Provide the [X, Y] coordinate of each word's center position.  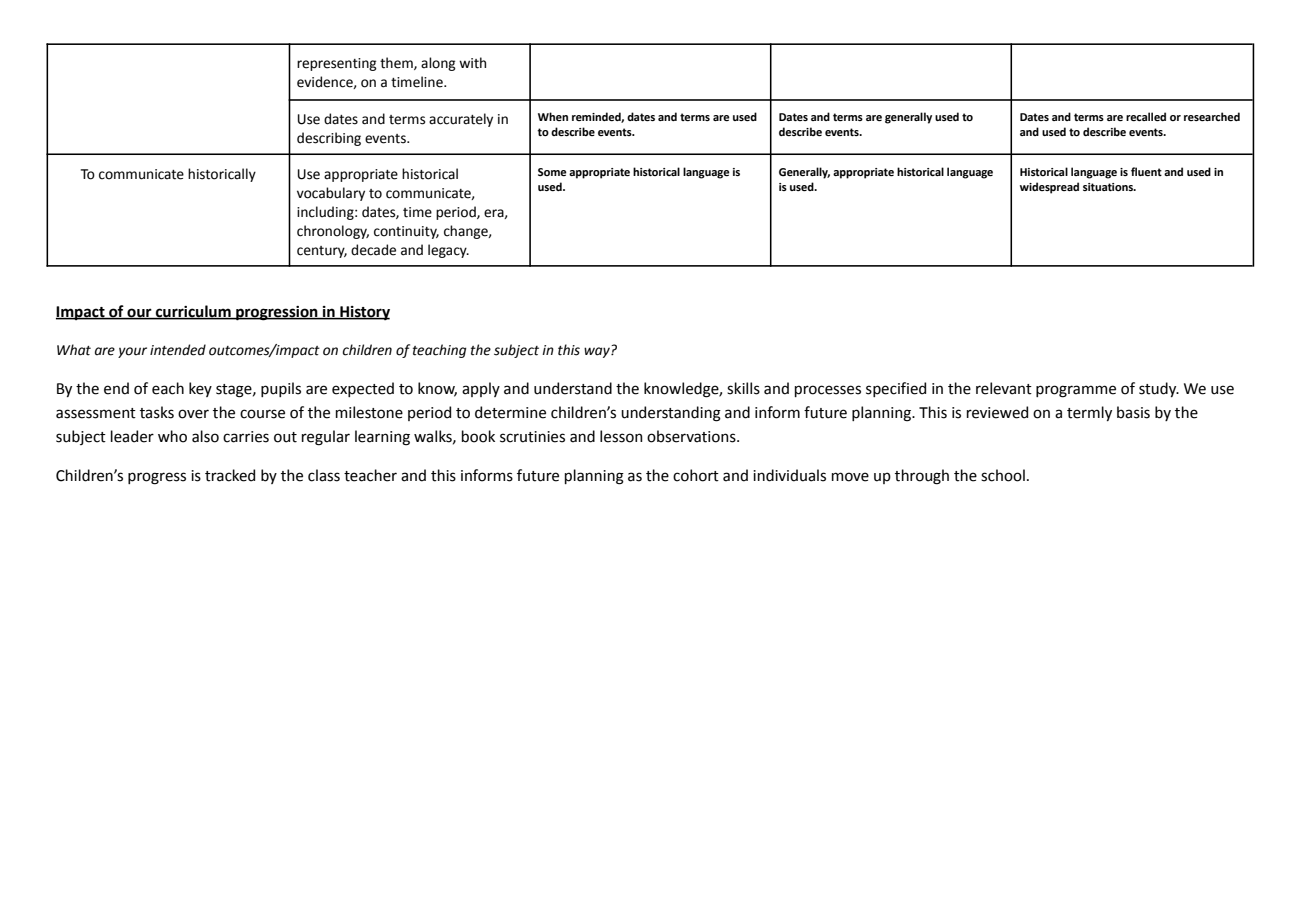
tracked [230, 475]
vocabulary [331, 194]
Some [552, 172]
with [472, 63]
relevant [1004, 388]
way [598, 351]
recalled [1146, 116]
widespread [1049, 188]
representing [337, 64]
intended [178, 350]
